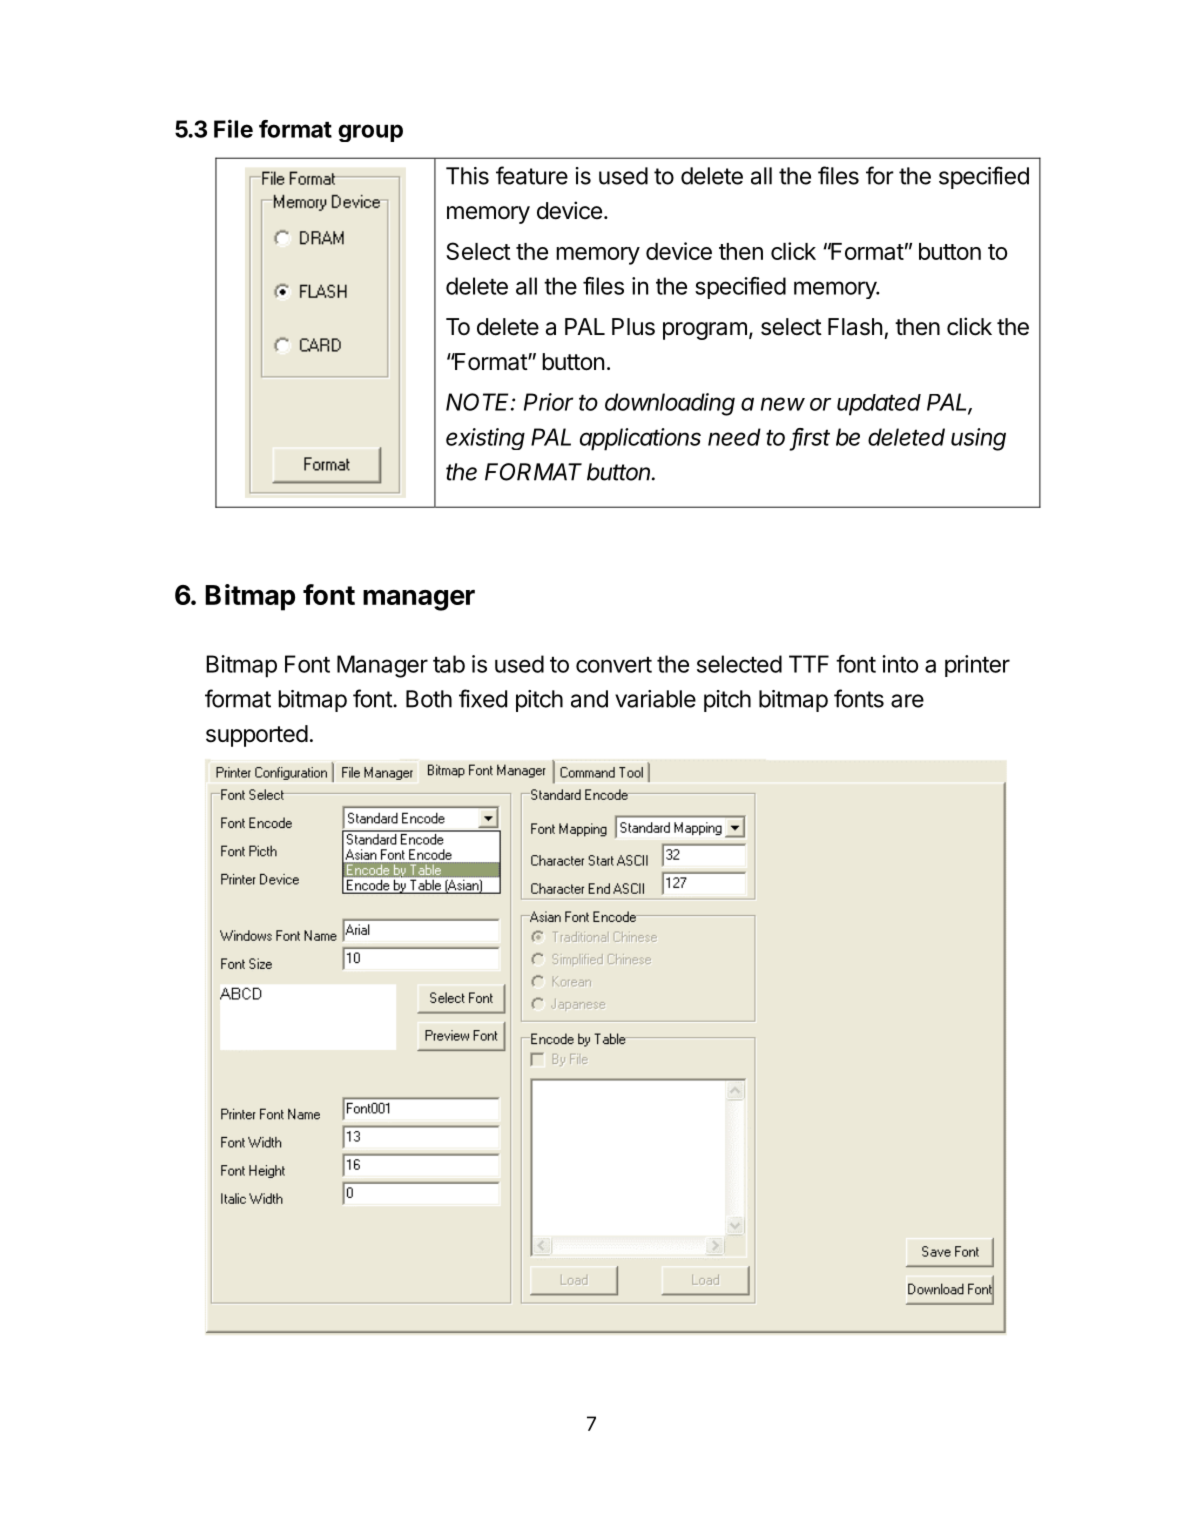 Image resolution: width=1183 pixels, height=1531 pixels. Describe the element at coordinates (978, 439) in the page. I see `using` at that location.
